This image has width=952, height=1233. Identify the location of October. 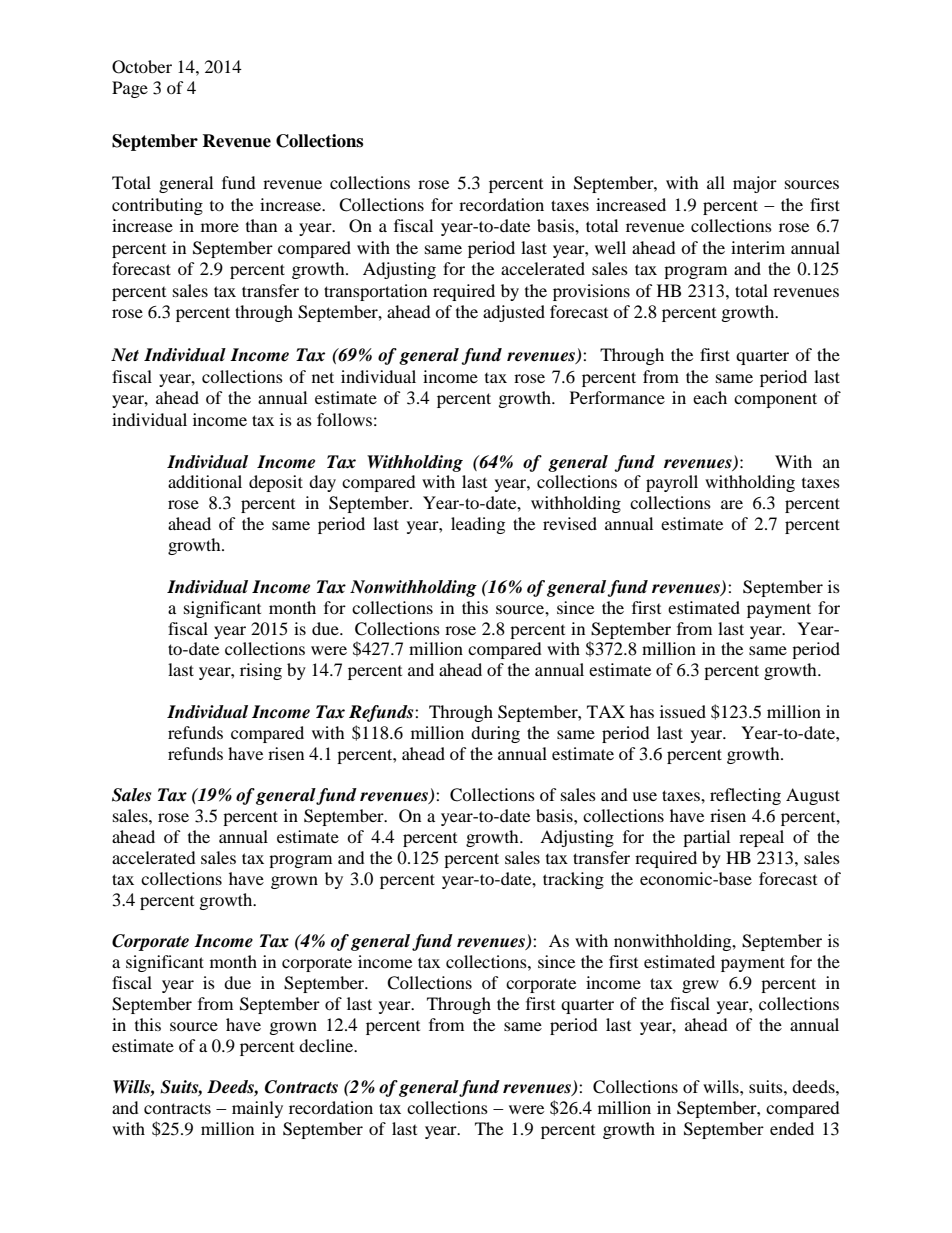
(142, 67).
